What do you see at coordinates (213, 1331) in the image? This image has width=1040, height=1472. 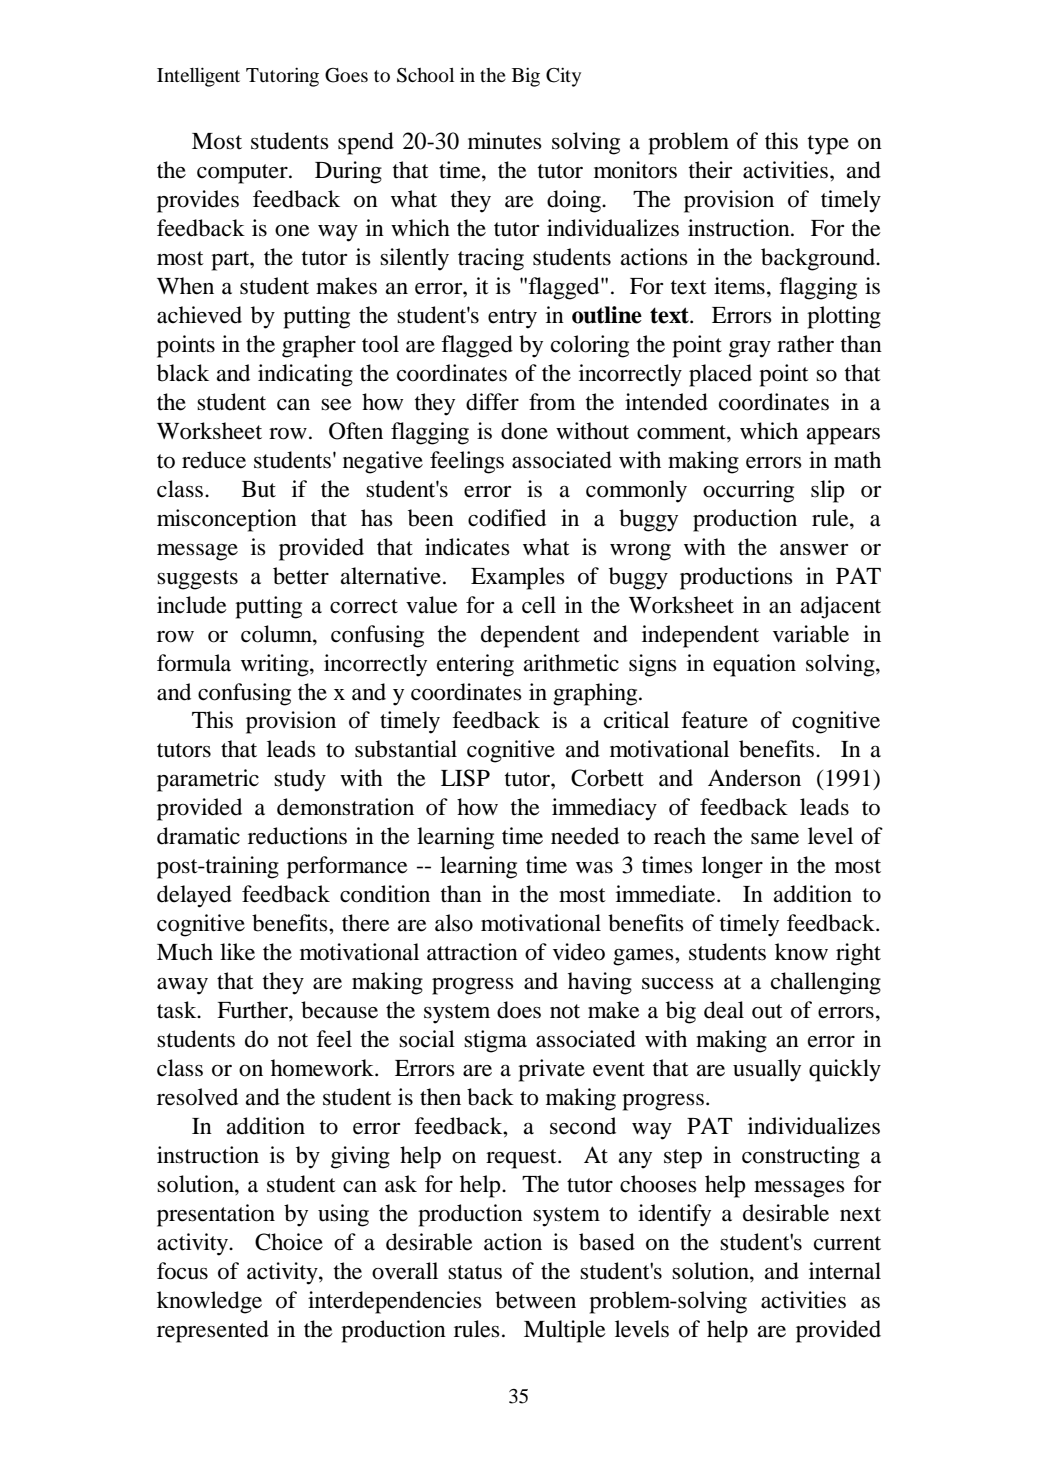 I see `represented` at bounding box center [213, 1331].
